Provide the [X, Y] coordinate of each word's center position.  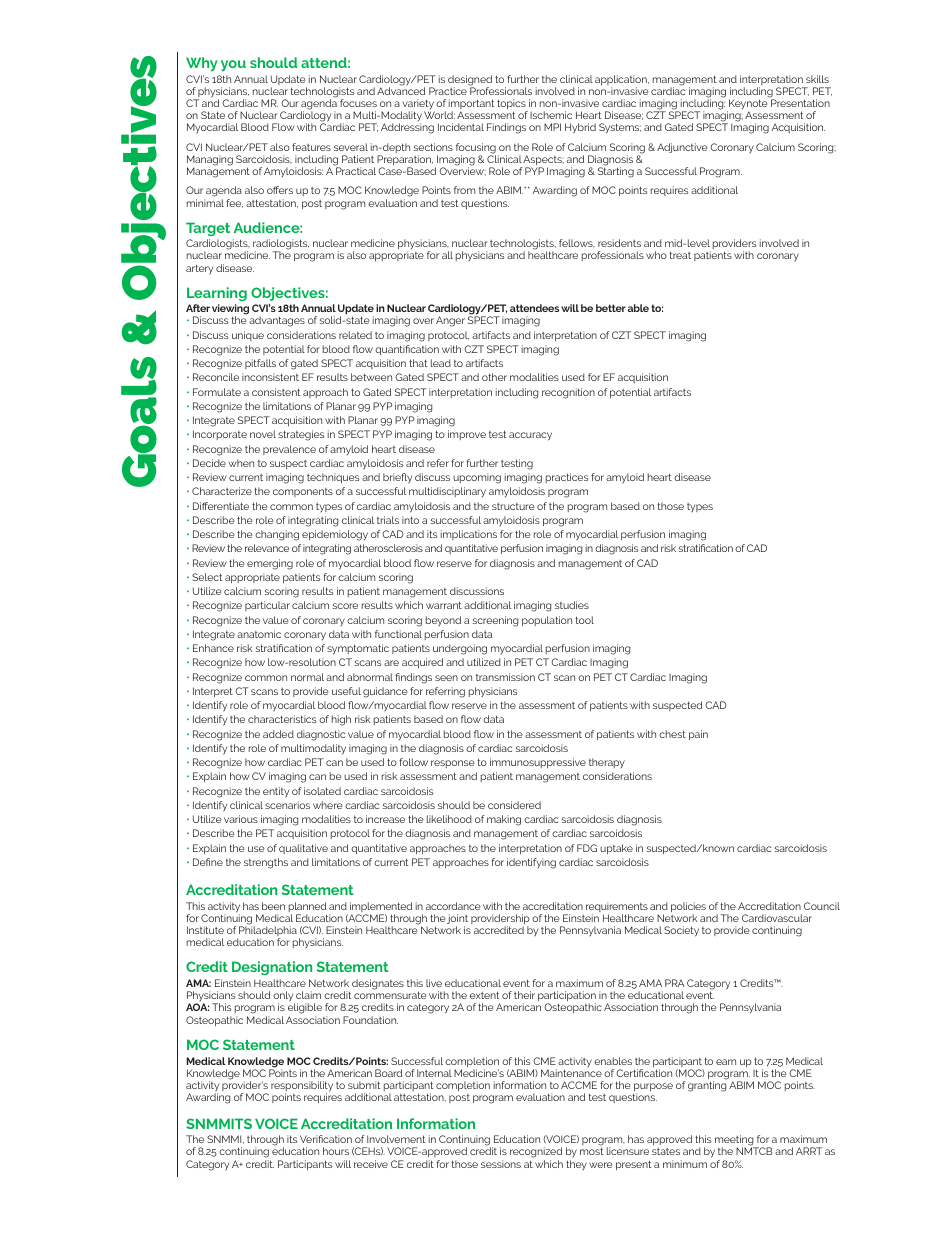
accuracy [530, 436]
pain [698, 735]
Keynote [748, 104]
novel [263, 434]
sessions [501, 1164]
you [233, 66]
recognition [568, 393]
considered [514, 805]
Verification [326, 1139]
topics [512, 105]
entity [276, 792]
